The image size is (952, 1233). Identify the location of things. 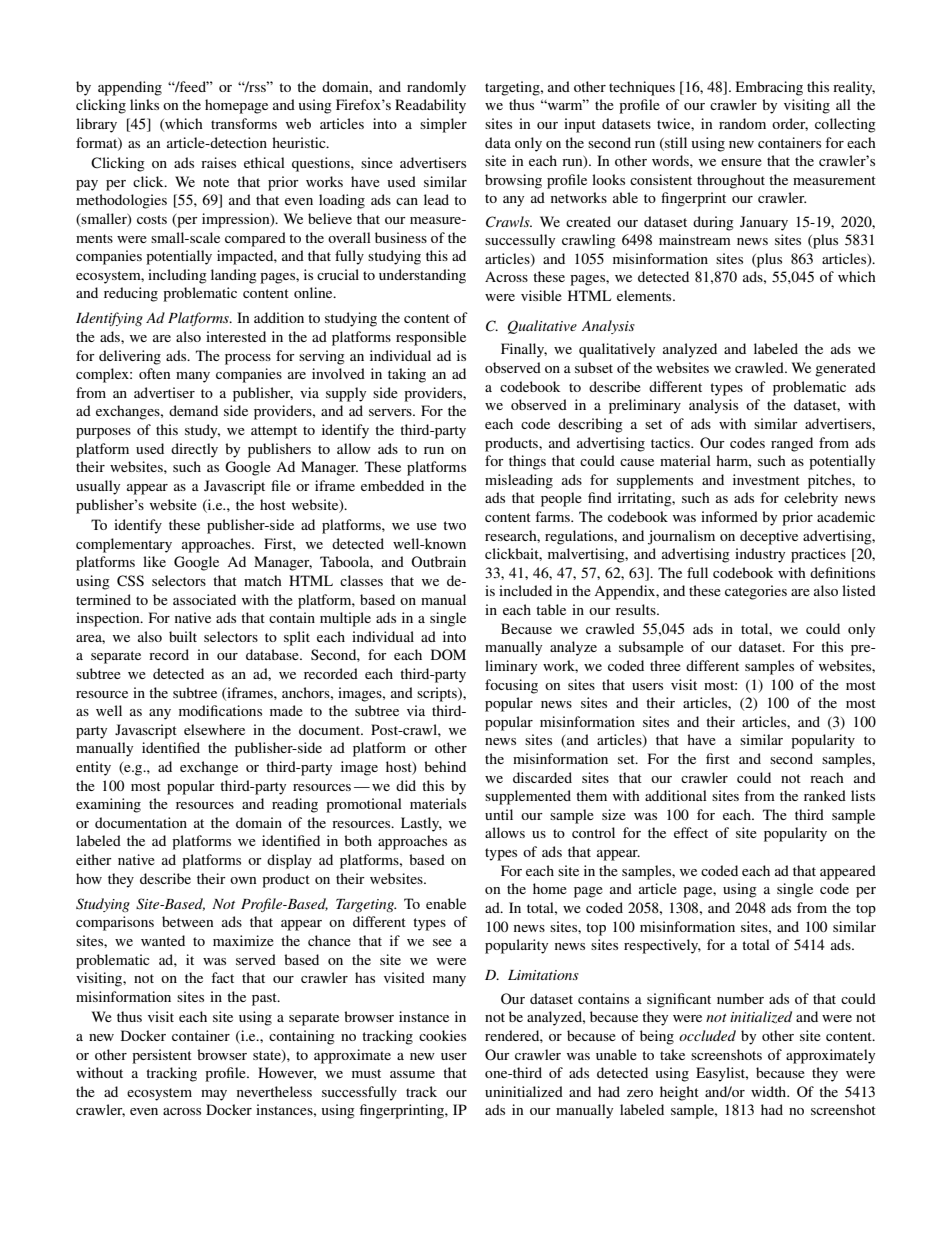
(527, 462).
